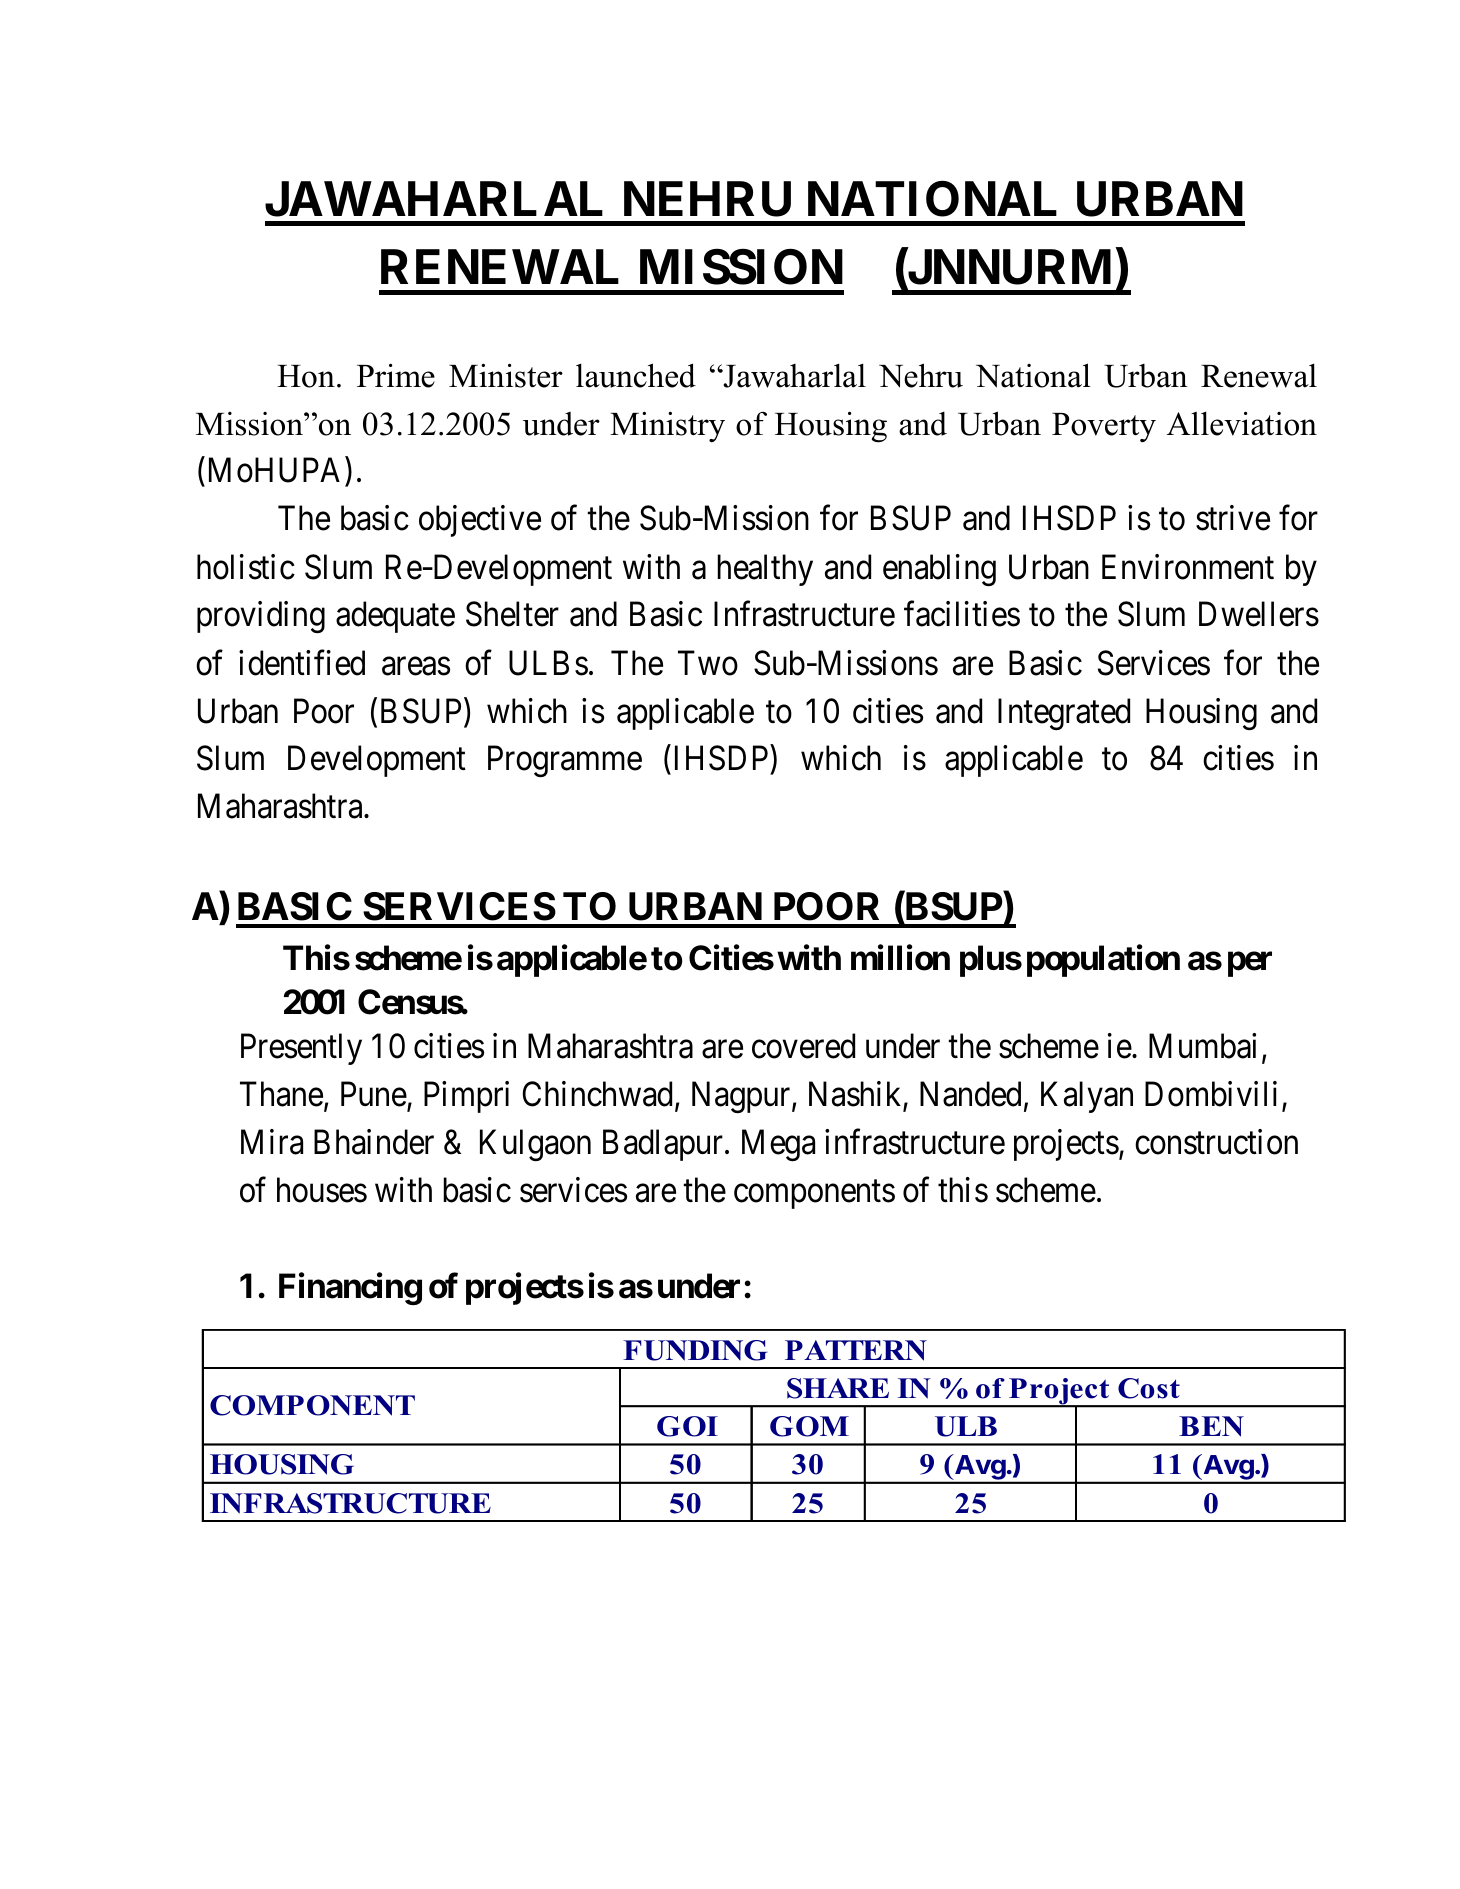  Describe the element at coordinates (1103, 961) in the image. I see `population` at that location.
